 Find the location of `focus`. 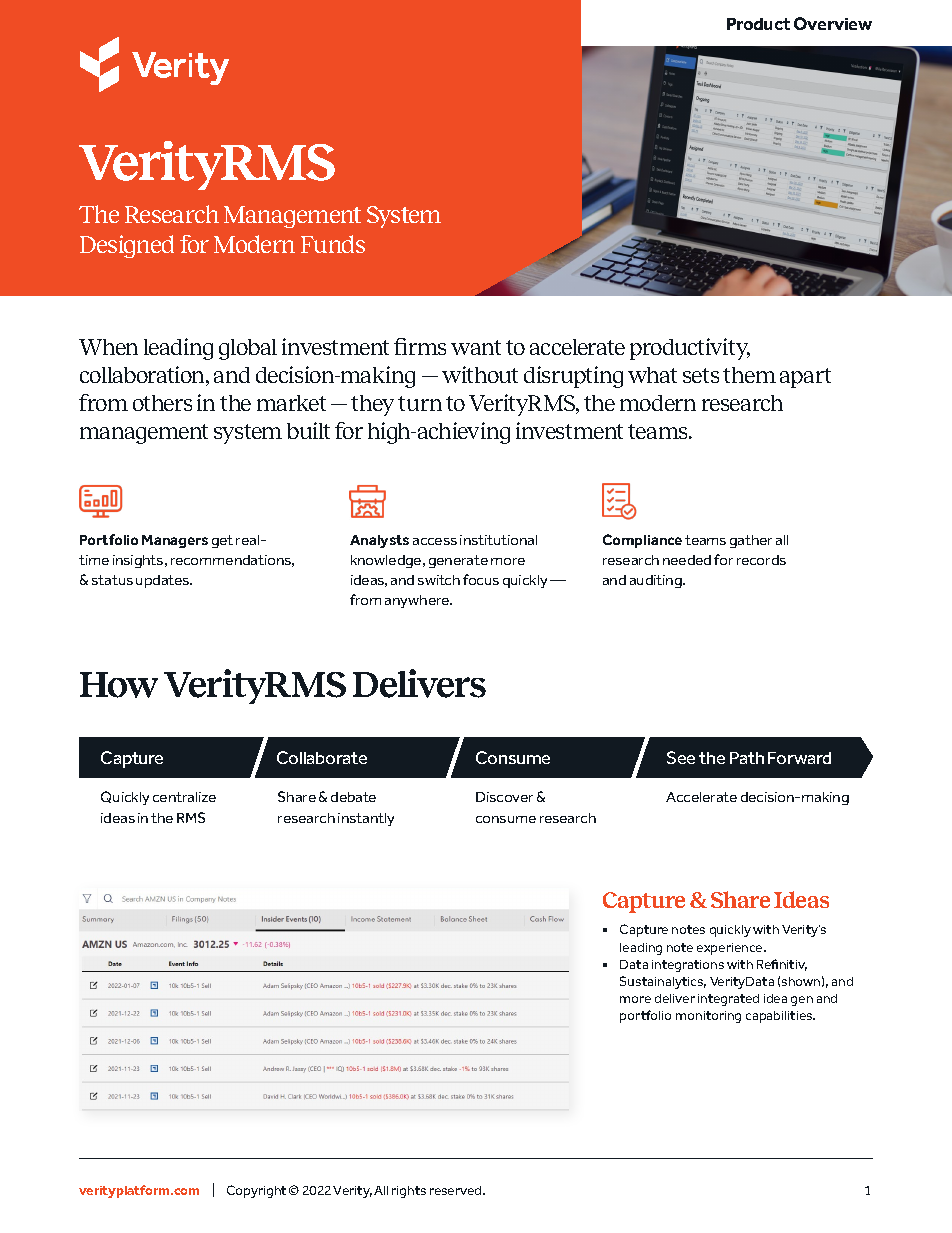

focus is located at coordinates (481, 579).
